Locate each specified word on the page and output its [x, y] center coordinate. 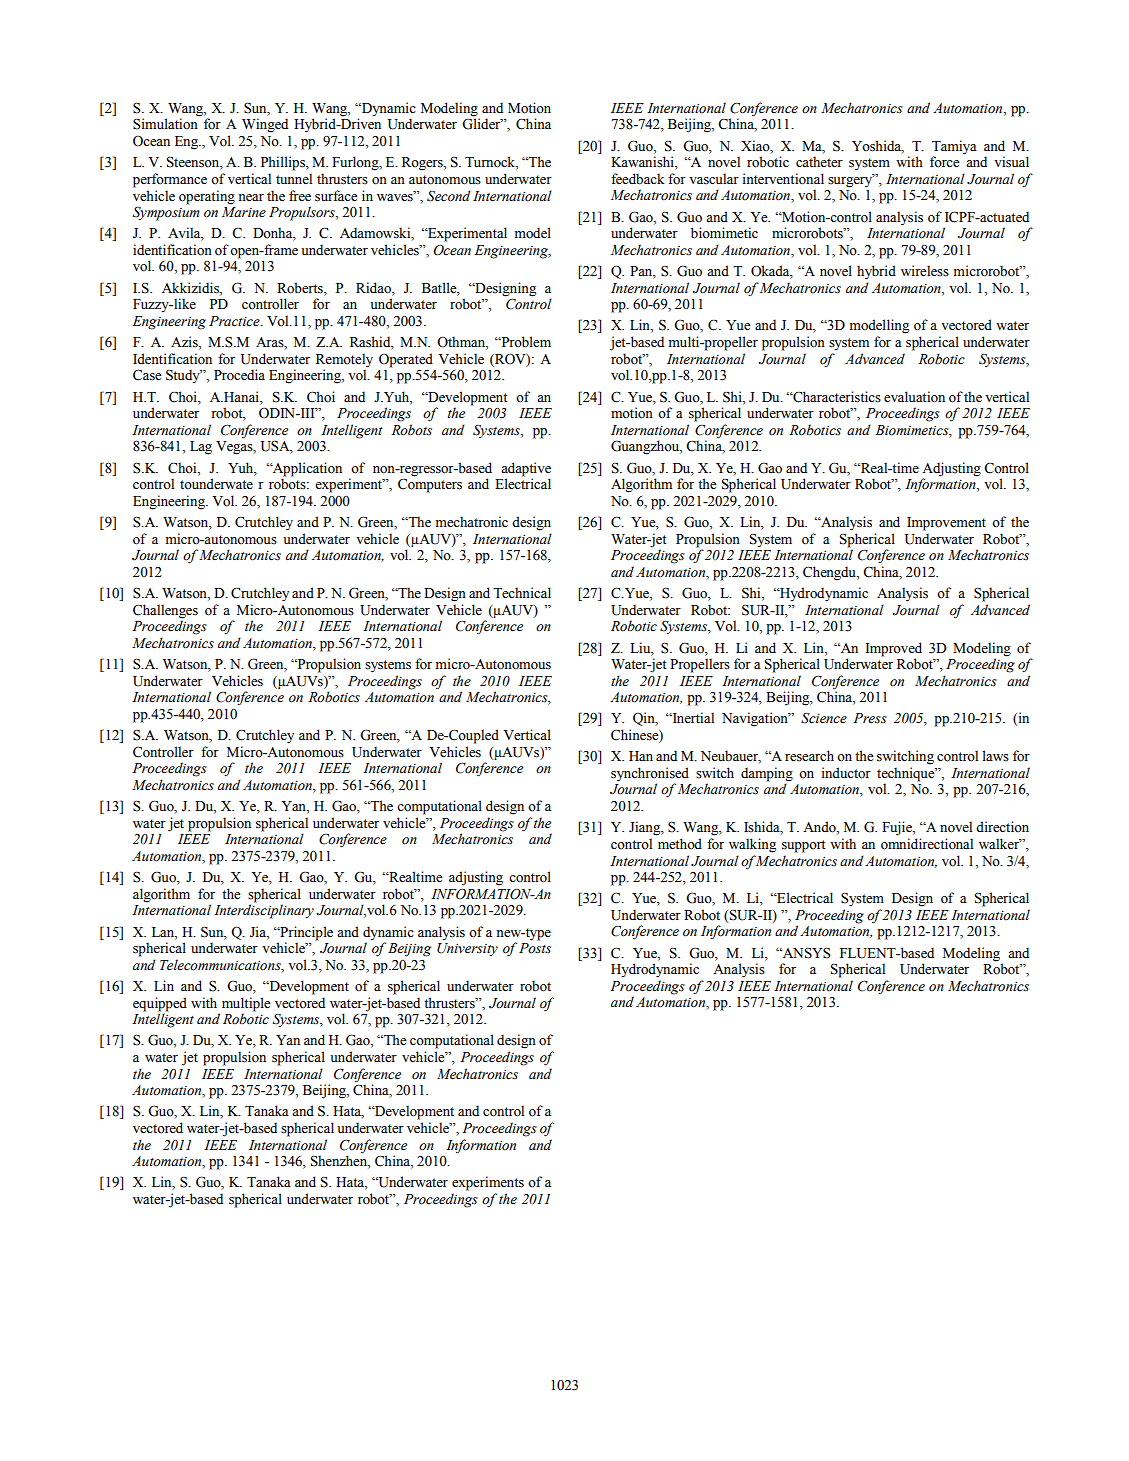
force [944, 162]
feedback [637, 179]
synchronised [650, 775]
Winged [265, 125]
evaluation [914, 397]
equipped [160, 1004]
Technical [522, 593]
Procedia [239, 375]
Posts [535, 948]
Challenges [165, 611]
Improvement [946, 524]
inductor [846, 773]
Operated [406, 360]
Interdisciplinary [264, 910]
